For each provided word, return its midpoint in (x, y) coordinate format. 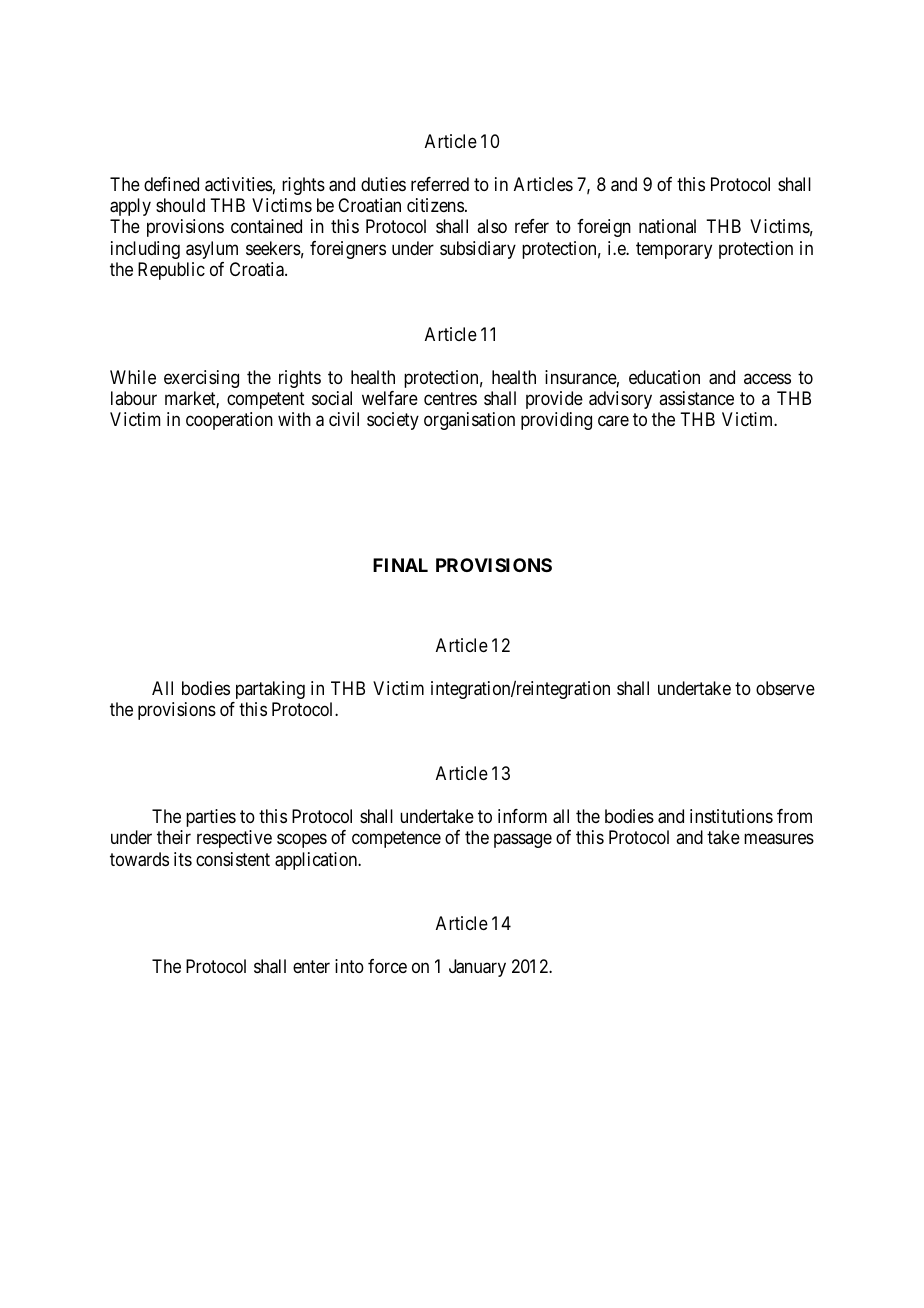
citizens (435, 205)
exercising (201, 379)
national (667, 226)
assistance (696, 398)
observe (785, 688)
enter (311, 966)
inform (522, 816)
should (180, 205)
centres (450, 398)
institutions (731, 816)
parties (211, 818)
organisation (469, 421)
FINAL (400, 565)
